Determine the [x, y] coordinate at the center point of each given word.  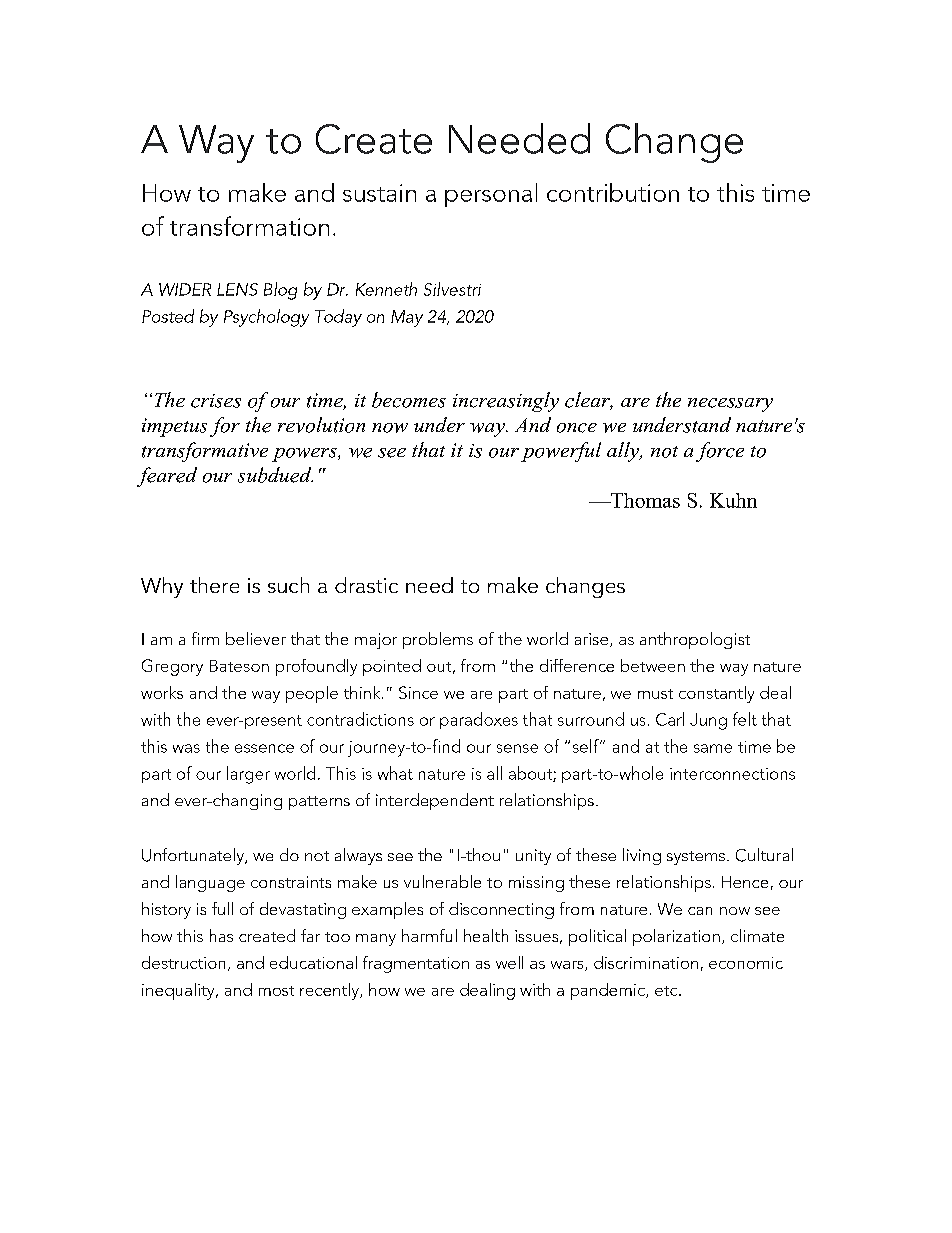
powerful [561, 452]
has [221, 935]
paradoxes [479, 720]
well [509, 962]
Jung [708, 721]
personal [491, 195]
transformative [205, 452]
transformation [249, 226]
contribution [613, 192]
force [720, 452]
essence [264, 748]
